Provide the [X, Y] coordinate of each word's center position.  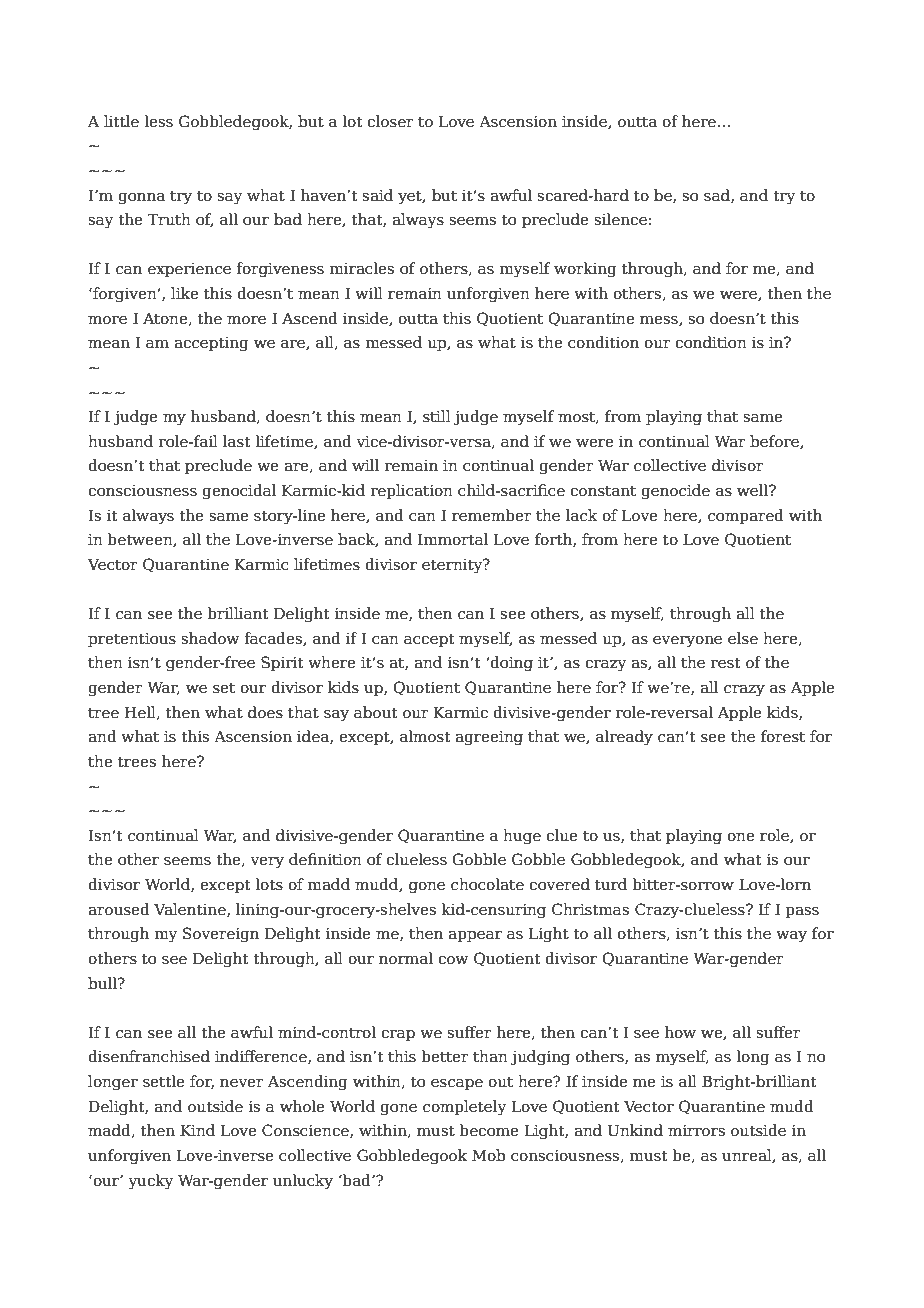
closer [390, 121]
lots [269, 884]
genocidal [239, 492]
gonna [141, 199]
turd [611, 884]
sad [718, 196]
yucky [151, 1182]
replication [412, 491]
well [754, 490]
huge [522, 837]
